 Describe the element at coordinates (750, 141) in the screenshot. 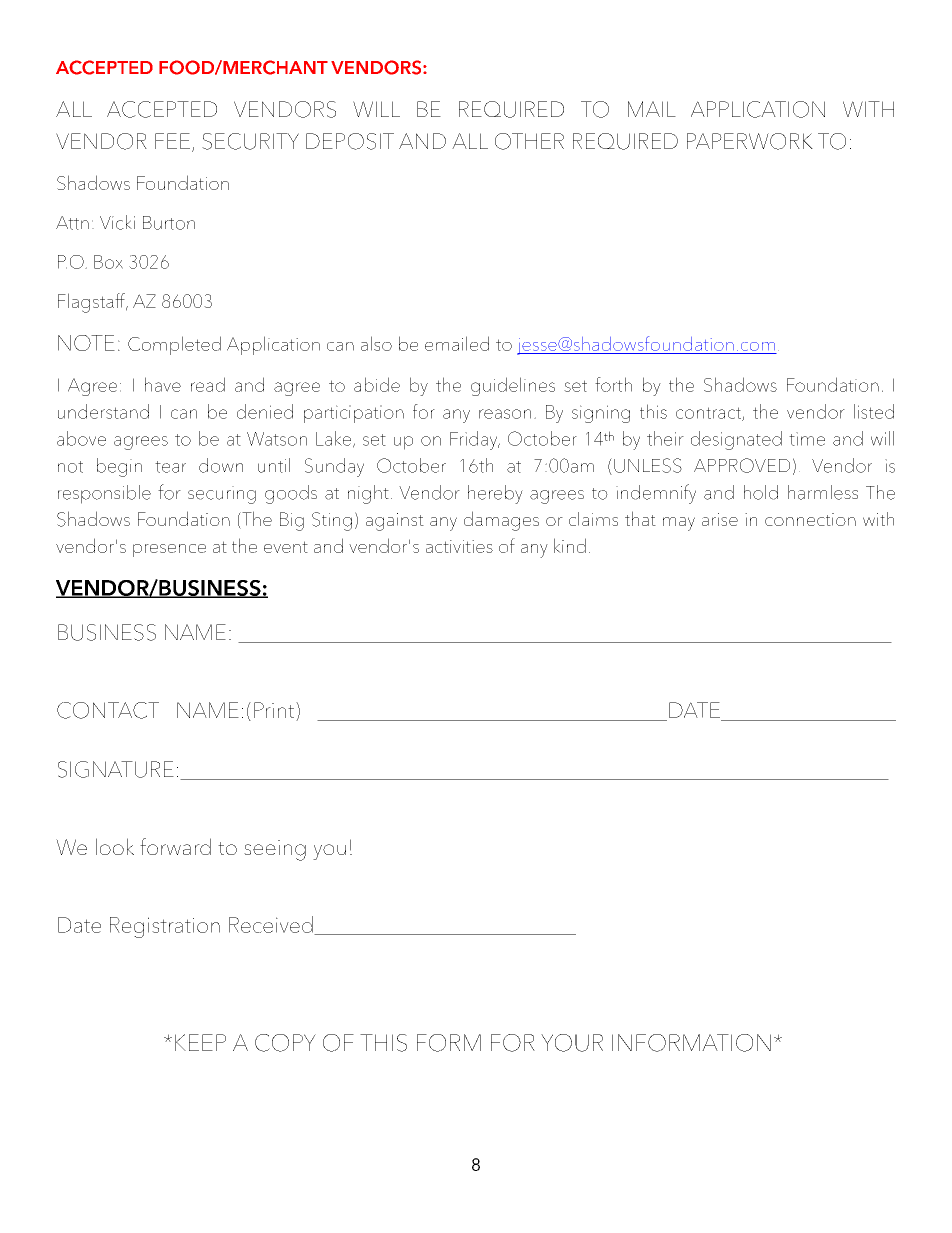

I see `PAPERWORK` at that location.
